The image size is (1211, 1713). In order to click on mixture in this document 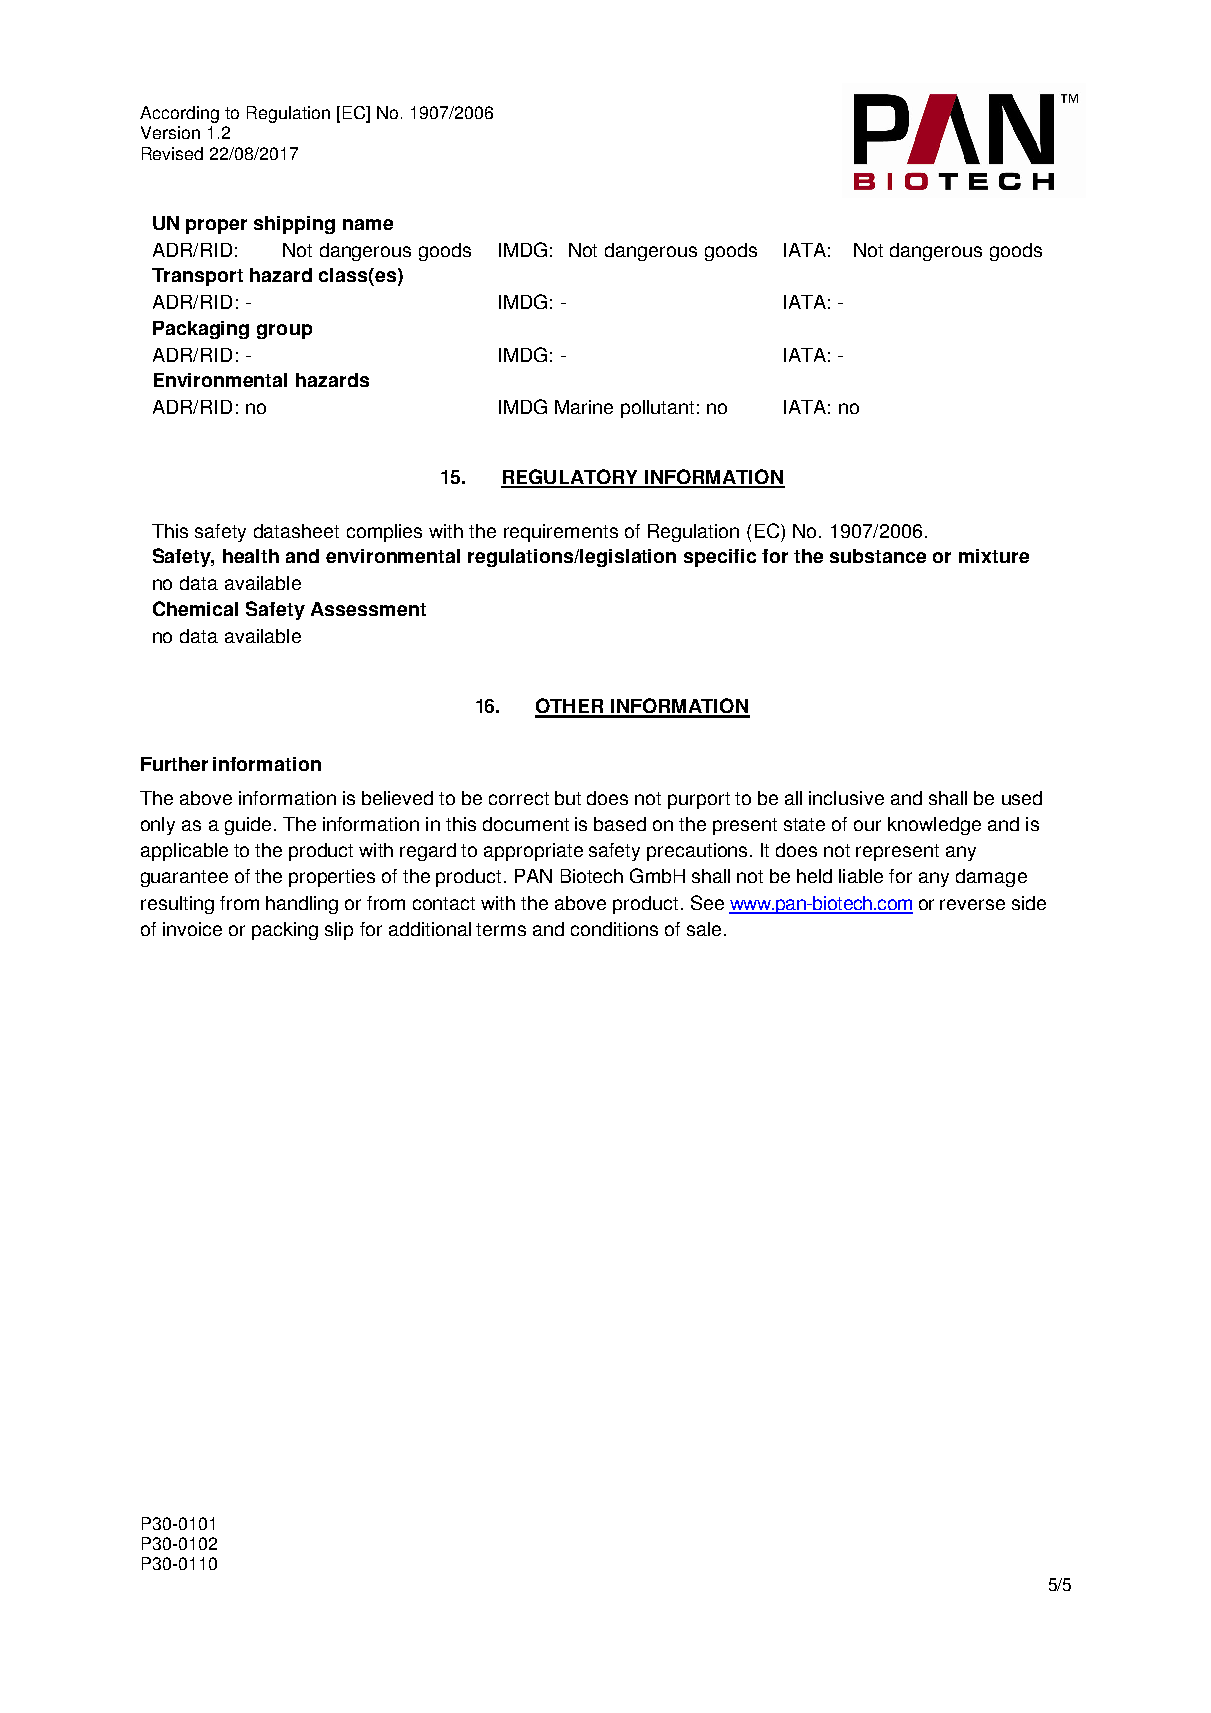, I will do `click(994, 556)`.
